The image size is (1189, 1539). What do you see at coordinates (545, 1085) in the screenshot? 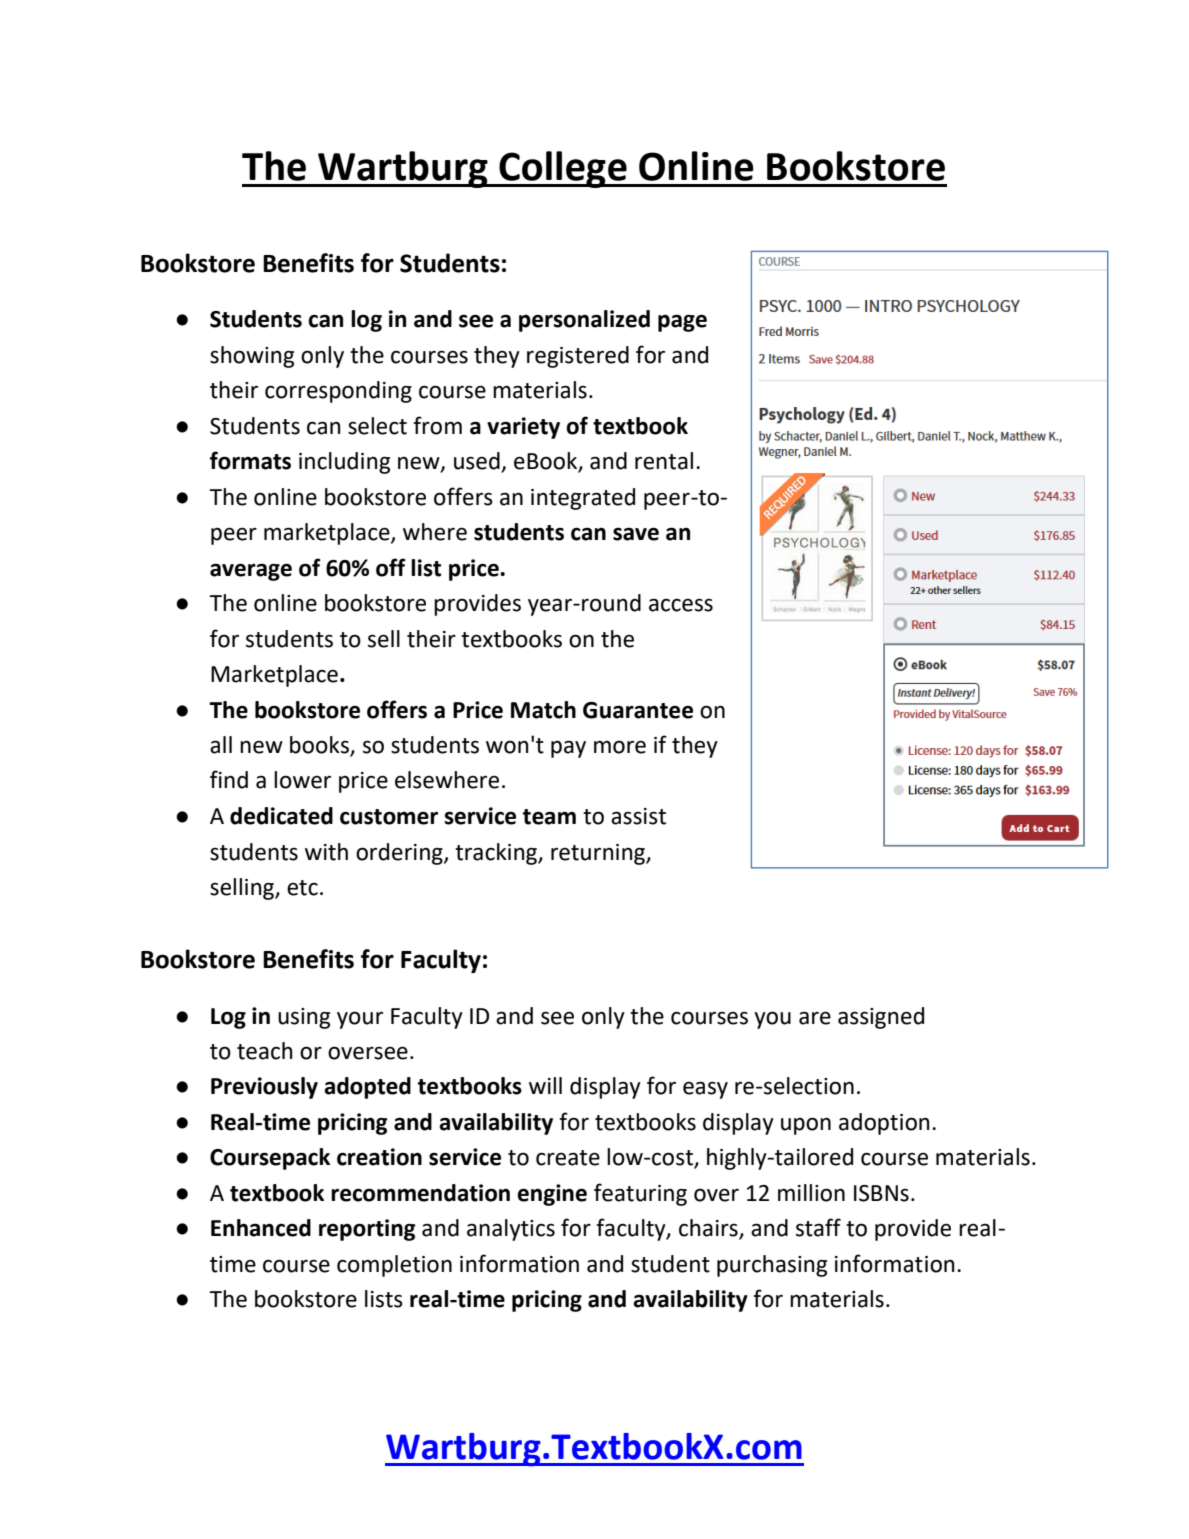
I see `will` at bounding box center [545, 1085].
